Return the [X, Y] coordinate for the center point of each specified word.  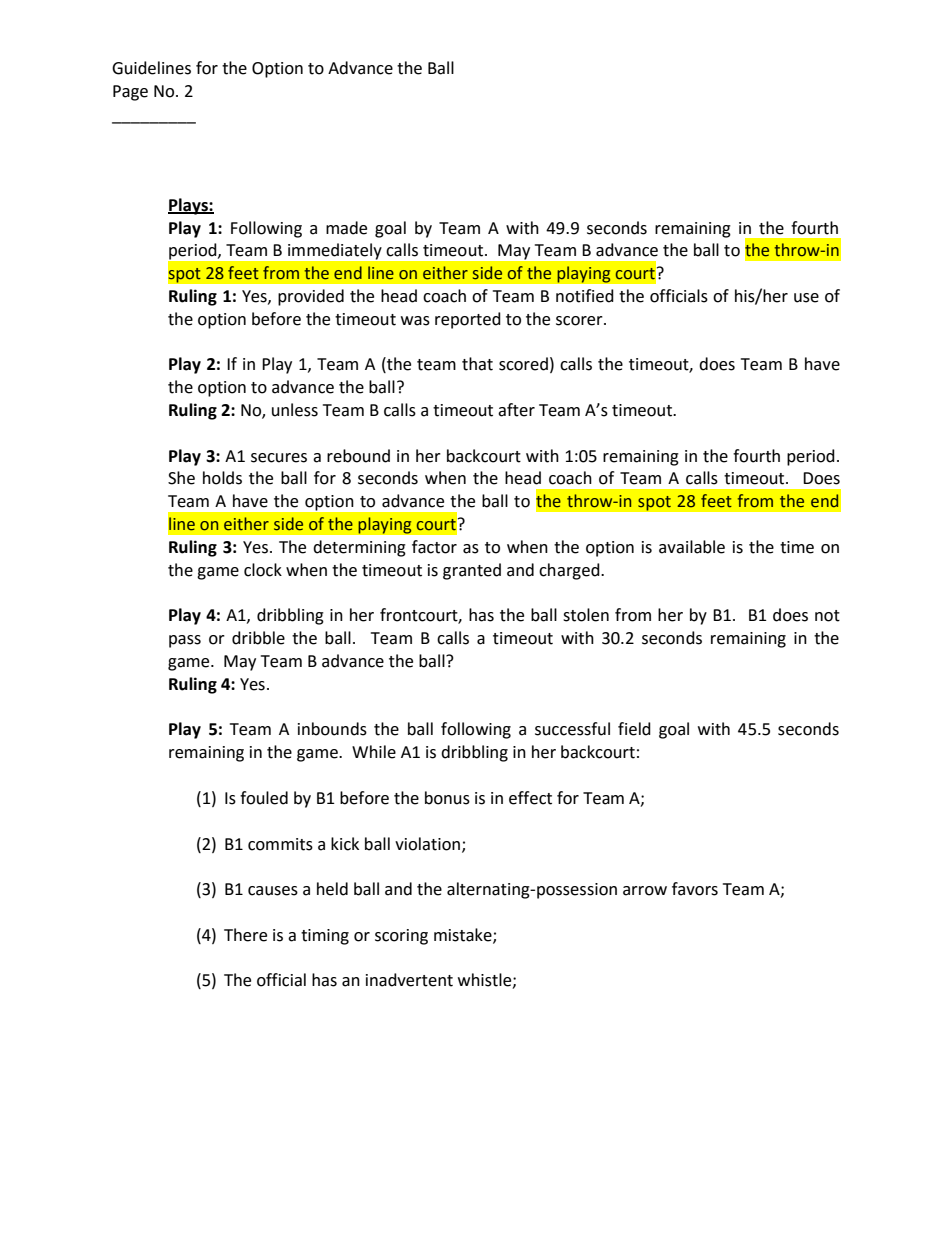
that [477, 364]
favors [695, 889]
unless [295, 410]
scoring [401, 937]
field [634, 729]
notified [585, 296]
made [346, 228]
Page [130, 93]
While [374, 752]
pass [185, 641]
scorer [580, 321]
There [245, 935]
